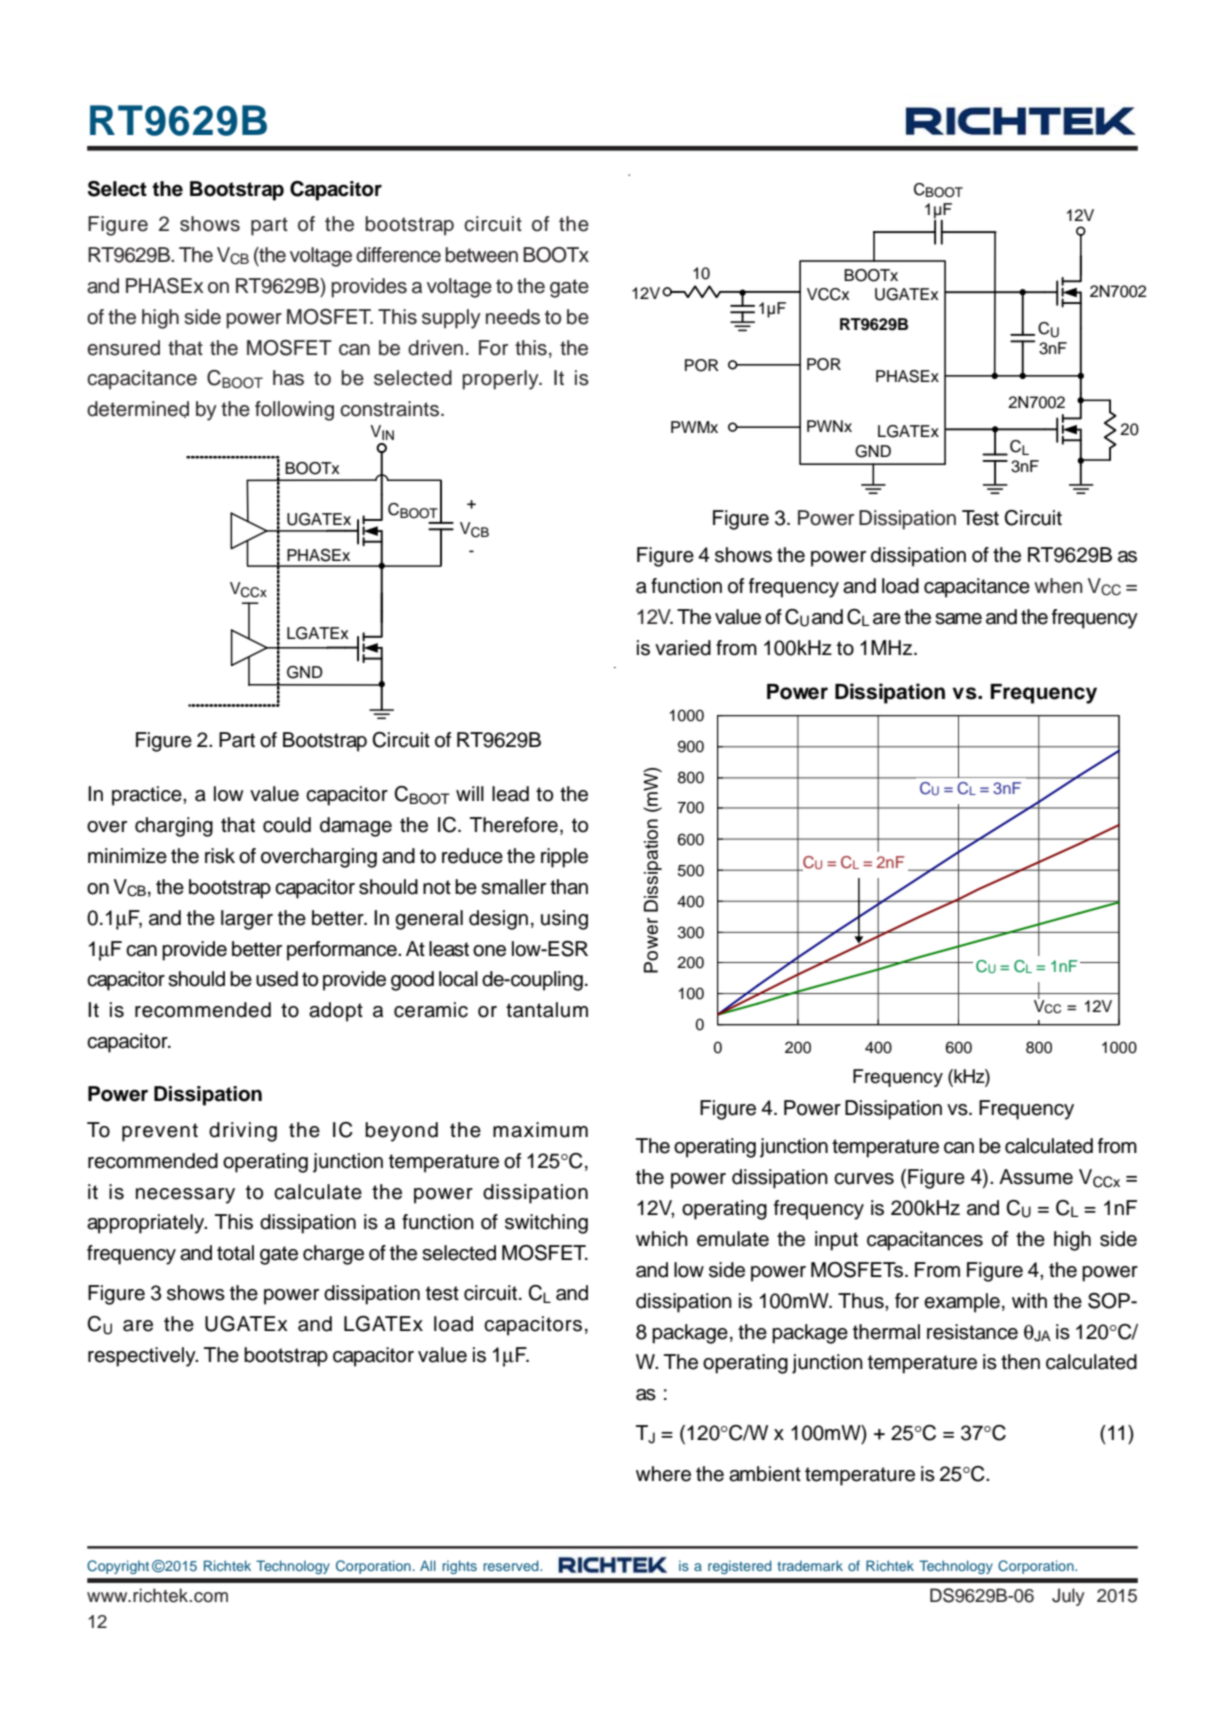 The image size is (1225, 1733). What do you see at coordinates (247, 920) in the screenshot?
I see `larger` at bounding box center [247, 920].
